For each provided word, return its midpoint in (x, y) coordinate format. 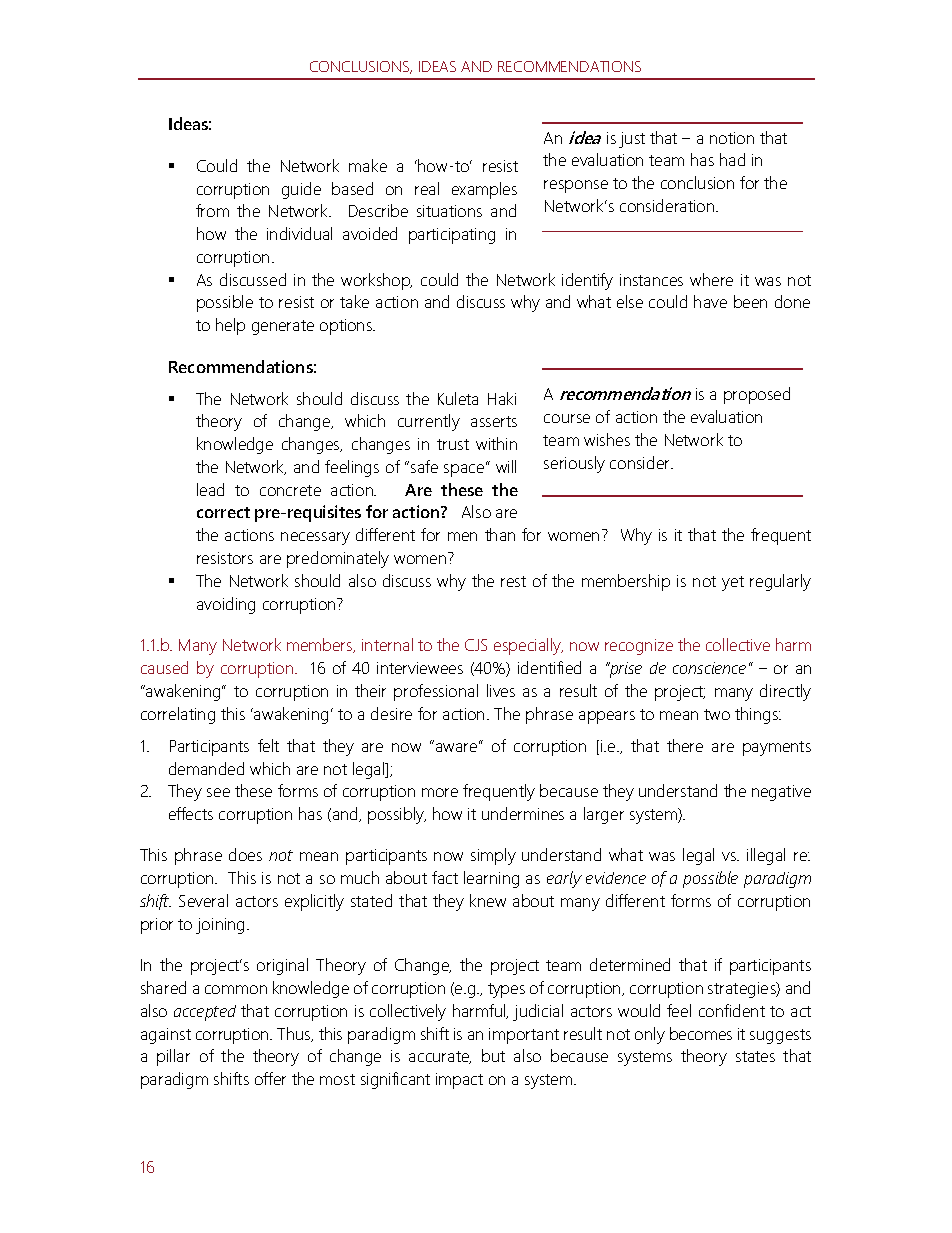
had (732, 159)
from (212, 210)
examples (484, 190)
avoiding (226, 605)
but (493, 1055)
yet (733, 583)
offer (270, 1078)
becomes (701, 1033)
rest (513, 581)
